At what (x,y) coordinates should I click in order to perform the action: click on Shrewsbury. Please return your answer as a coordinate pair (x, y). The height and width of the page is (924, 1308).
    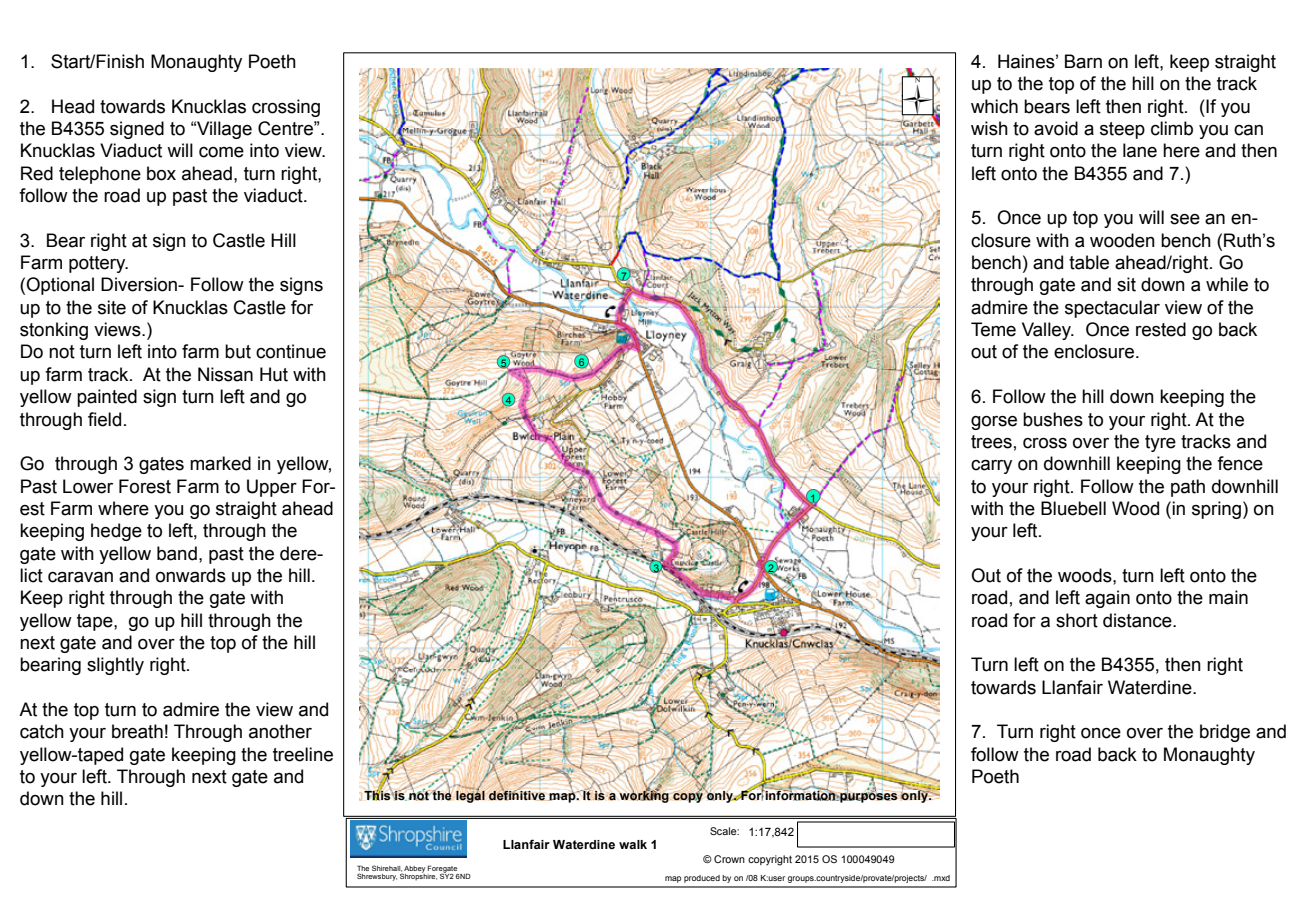
    Looking at the image, I should click on (377, 877).
